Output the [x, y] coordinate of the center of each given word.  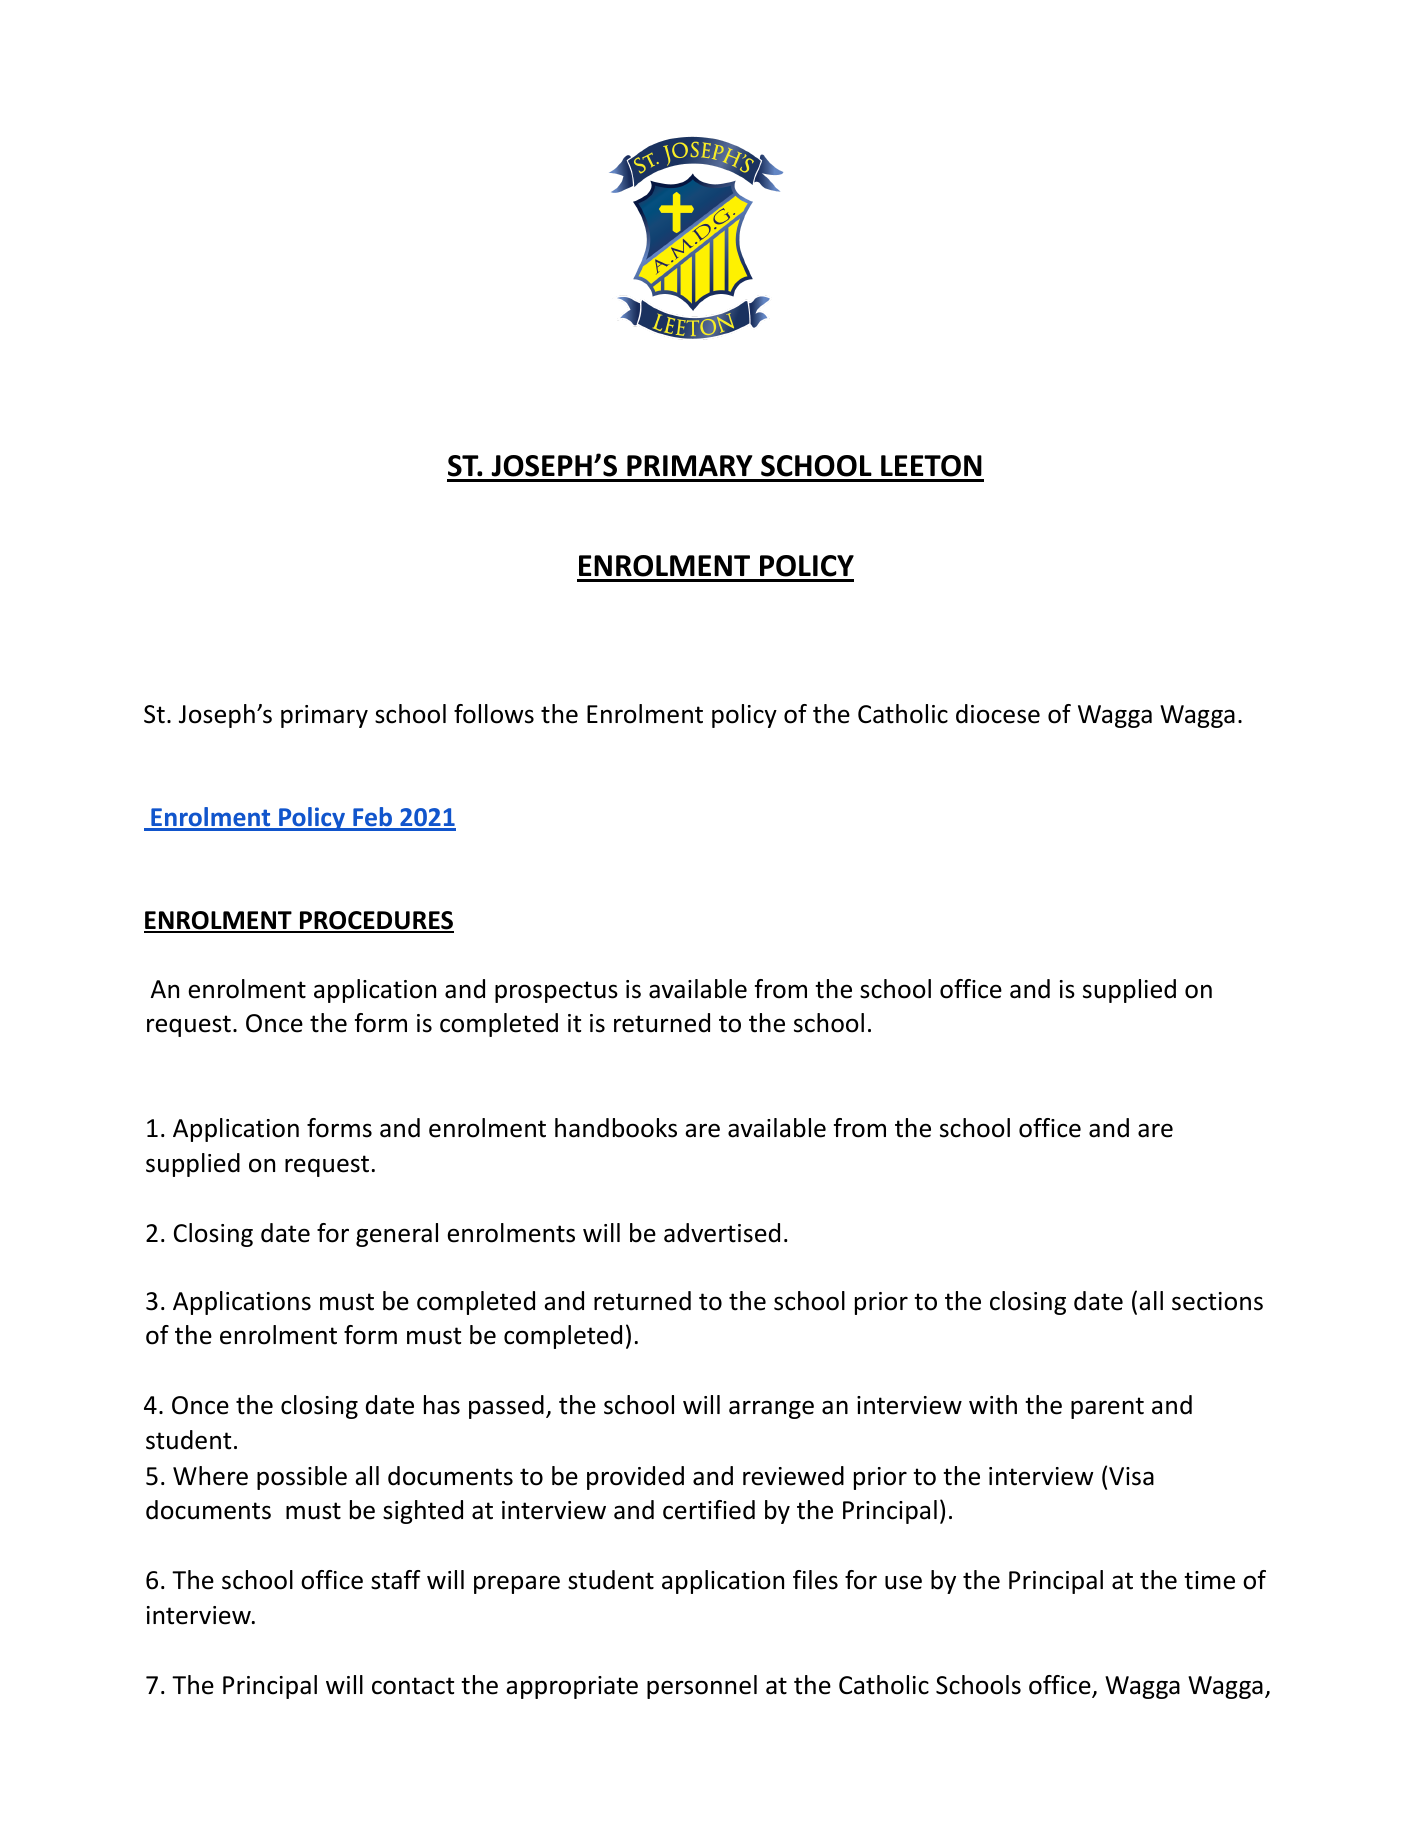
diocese [998, 714]
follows [494, 714]
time [1209, 1580]
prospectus [556, 992]
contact [413, 1686]
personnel [702, 1687]
